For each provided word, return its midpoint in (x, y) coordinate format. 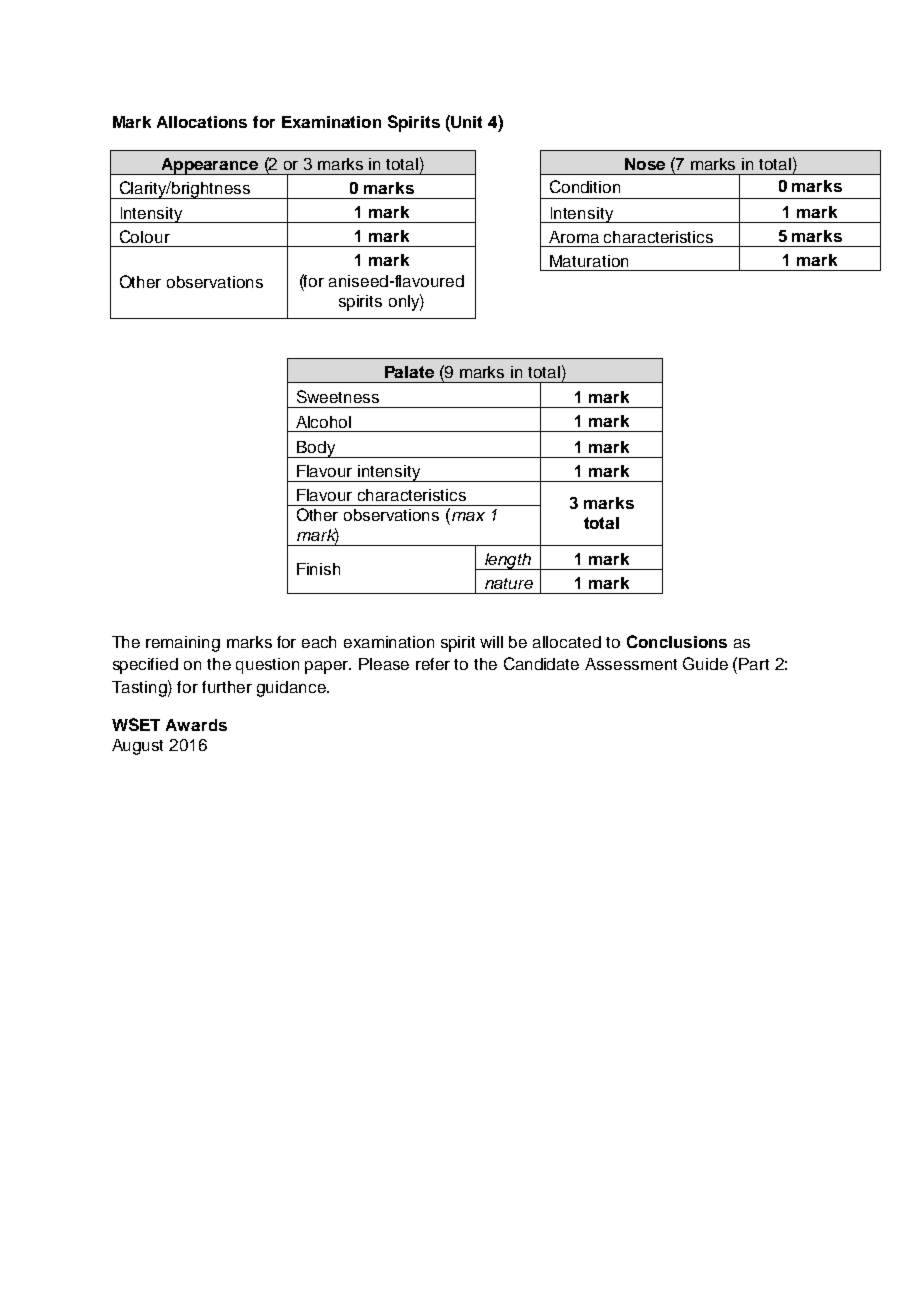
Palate (409, 372)
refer (433, 664)
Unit (466, 122)
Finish (318, 569)
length (508, 561)
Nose (645, 164)
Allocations (202, 122)
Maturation (589, 261)
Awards (196, 725)
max (468, 516)
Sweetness (338, 396)
